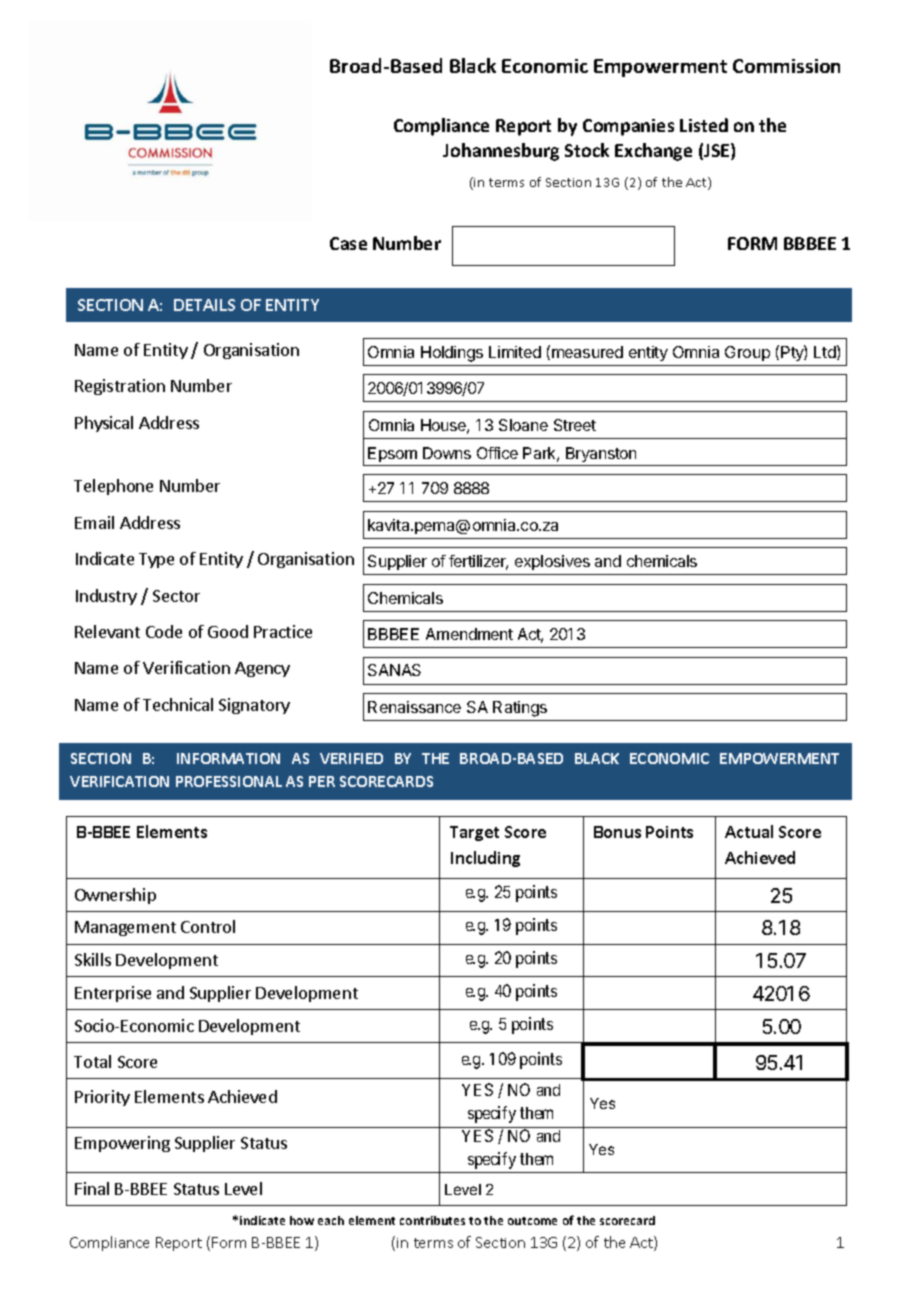 This page has width=924, height=1308. What do you see at coordinates (283, 631) in the page?
I see `Practice` at bounding box center [283, 631].
